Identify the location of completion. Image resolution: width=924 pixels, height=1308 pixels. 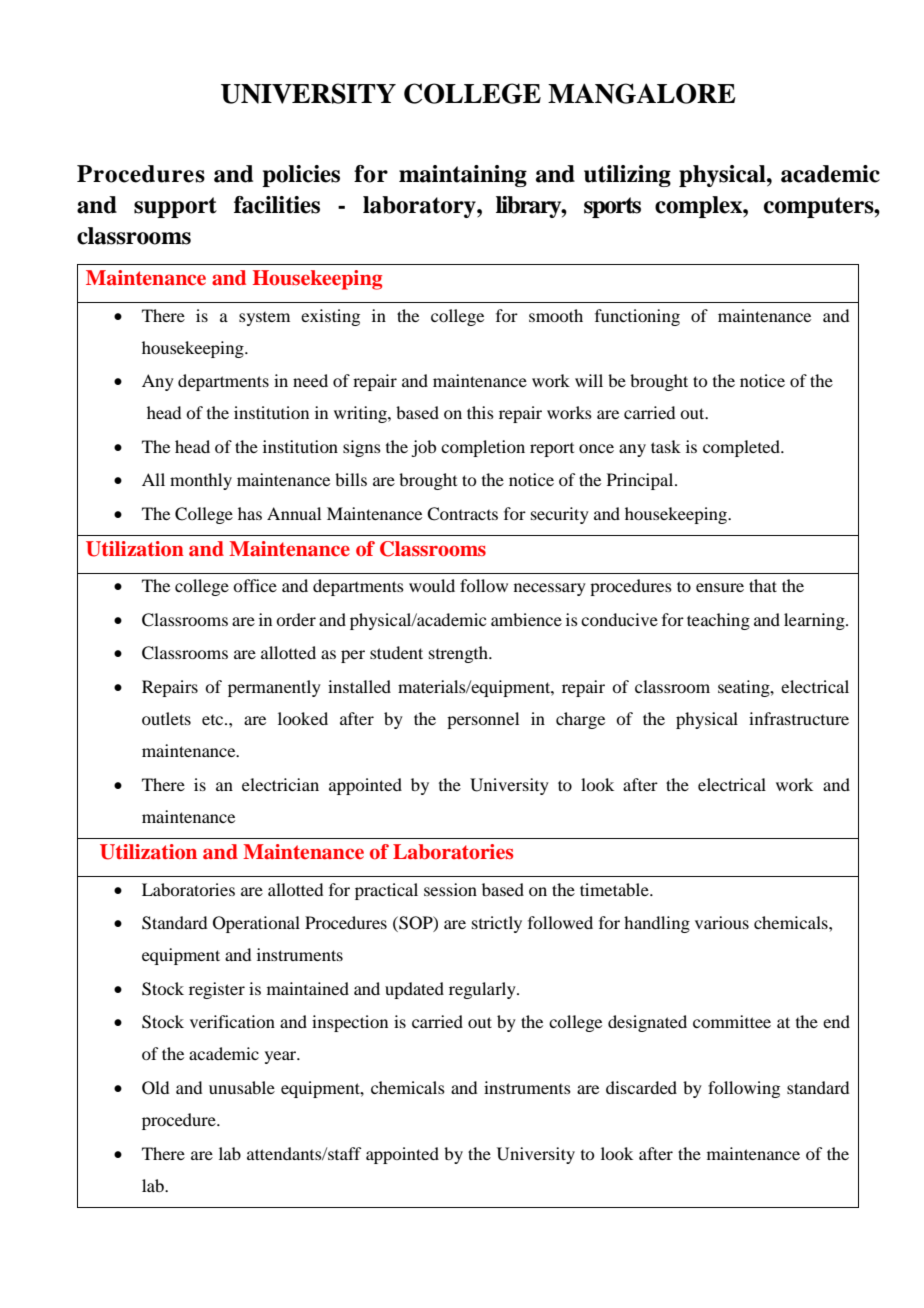
(483, 448).
